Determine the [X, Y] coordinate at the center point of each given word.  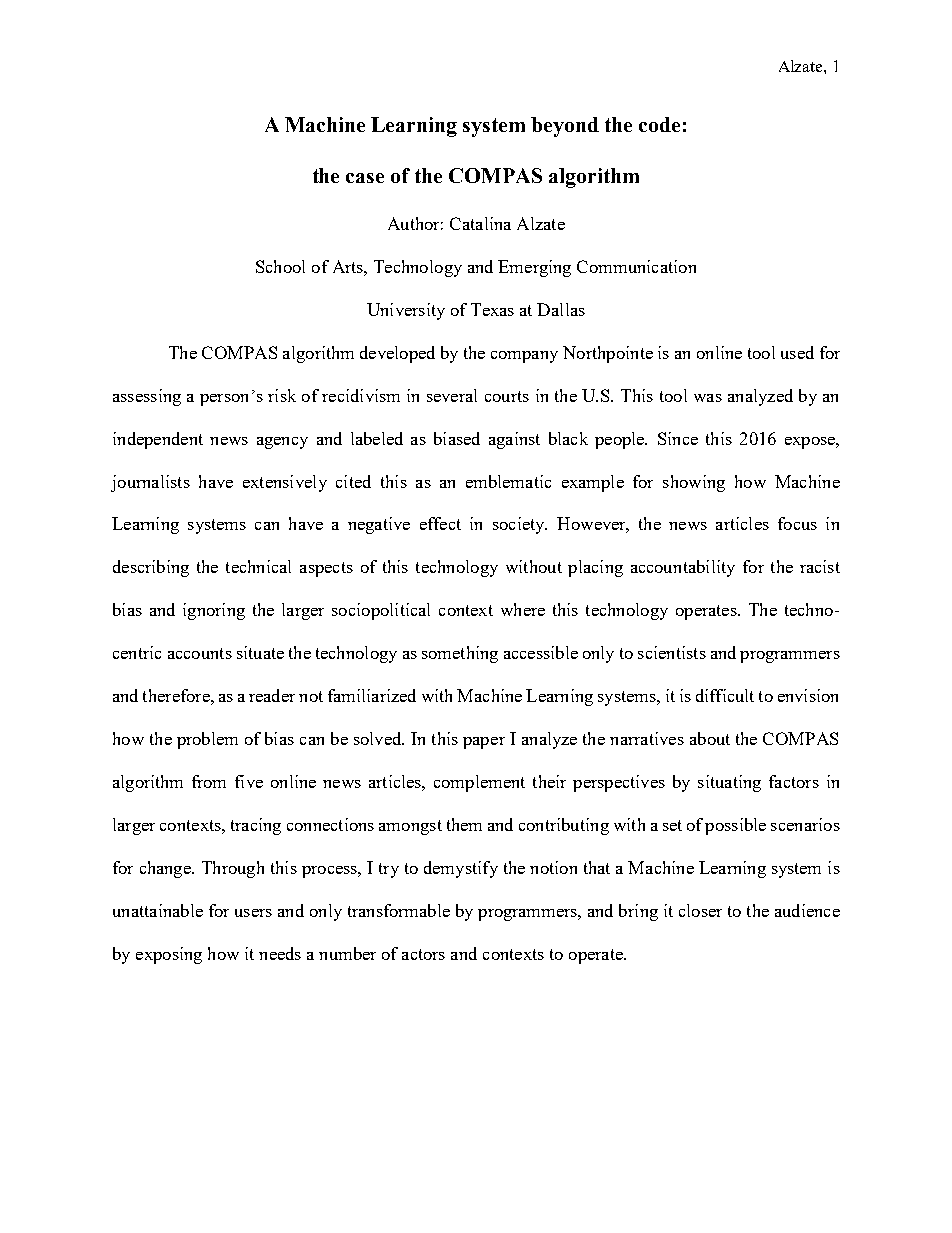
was [708, 398]
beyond [565, 127]
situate [260, 652]
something [460, 654]
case [365, 178]
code [659, 124]
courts [507, 396]
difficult [725, 695]
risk [282, 395]
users [253, 913]
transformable [399, 910]
